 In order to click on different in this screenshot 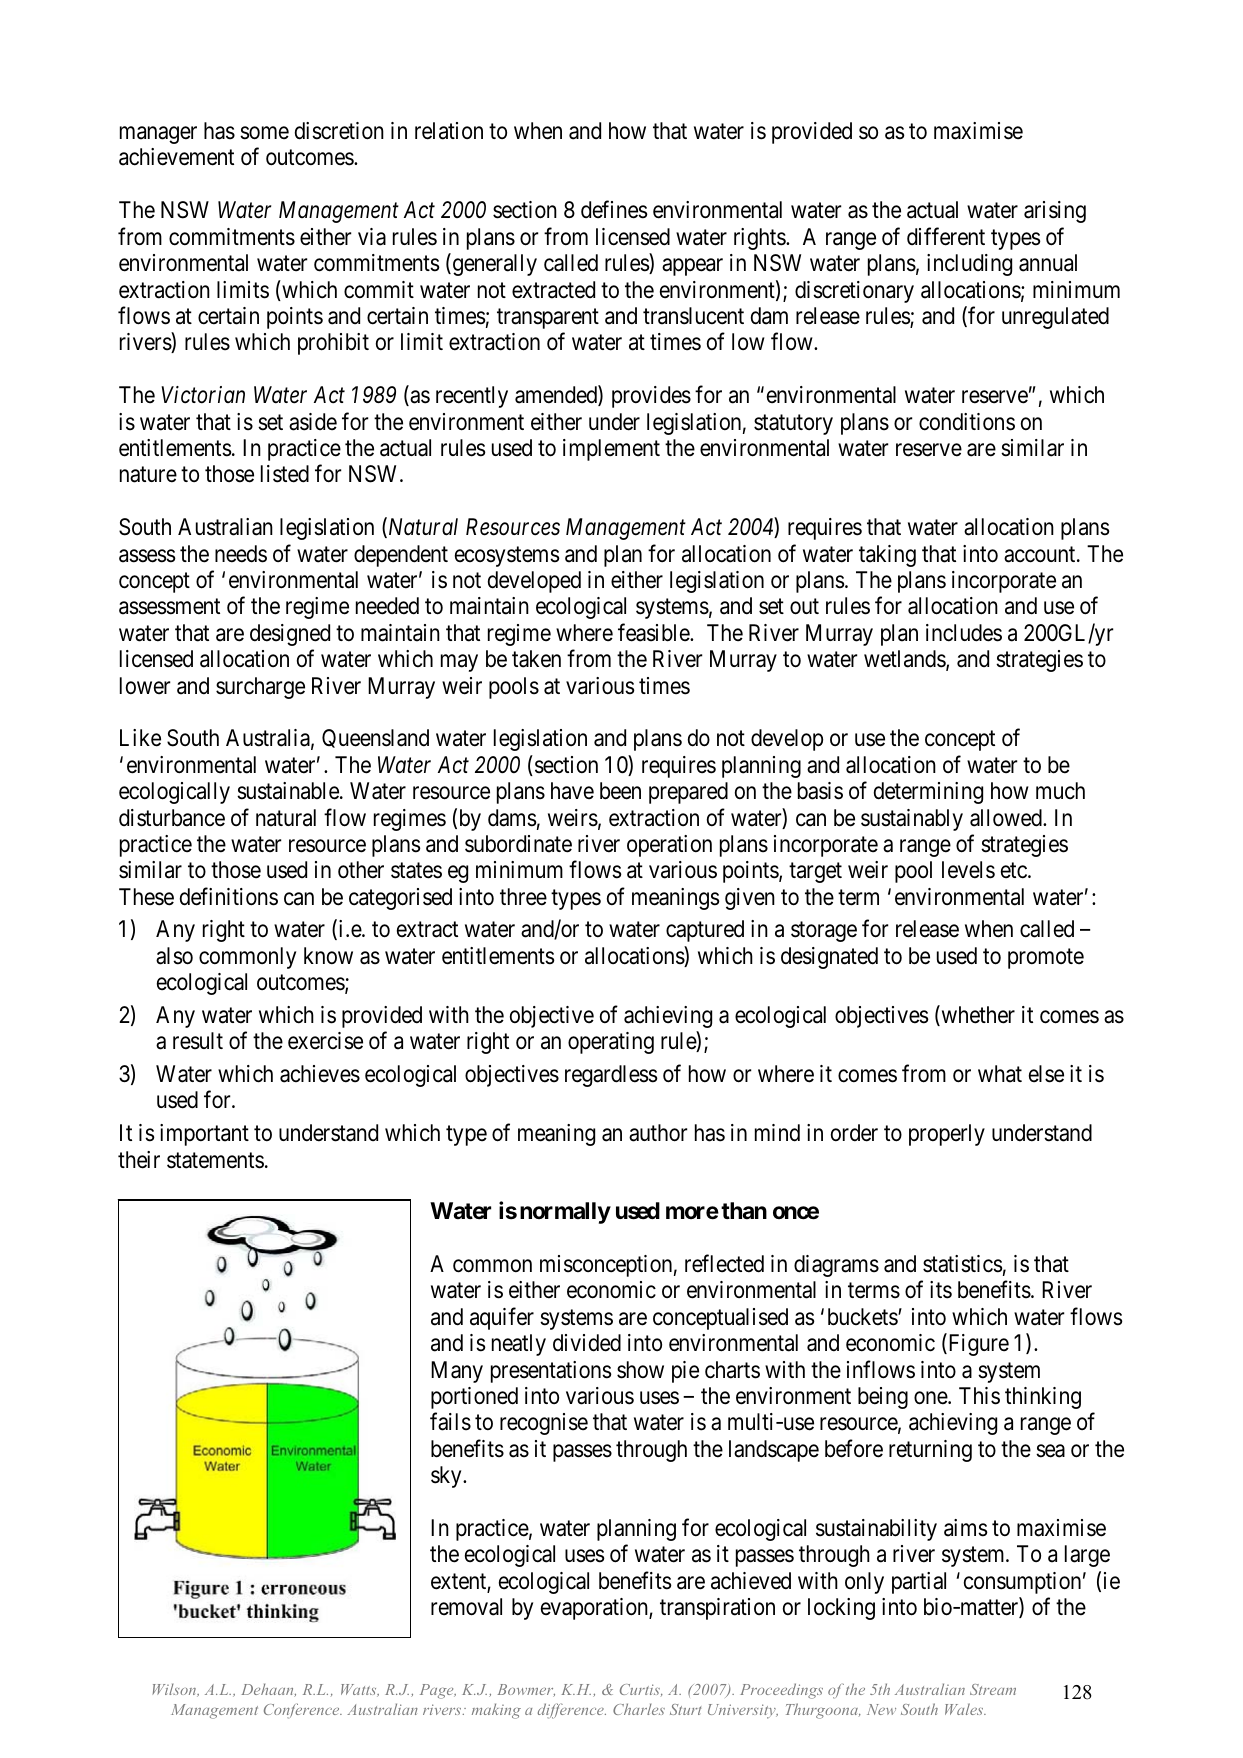, I will do `click(946, 236)`.
